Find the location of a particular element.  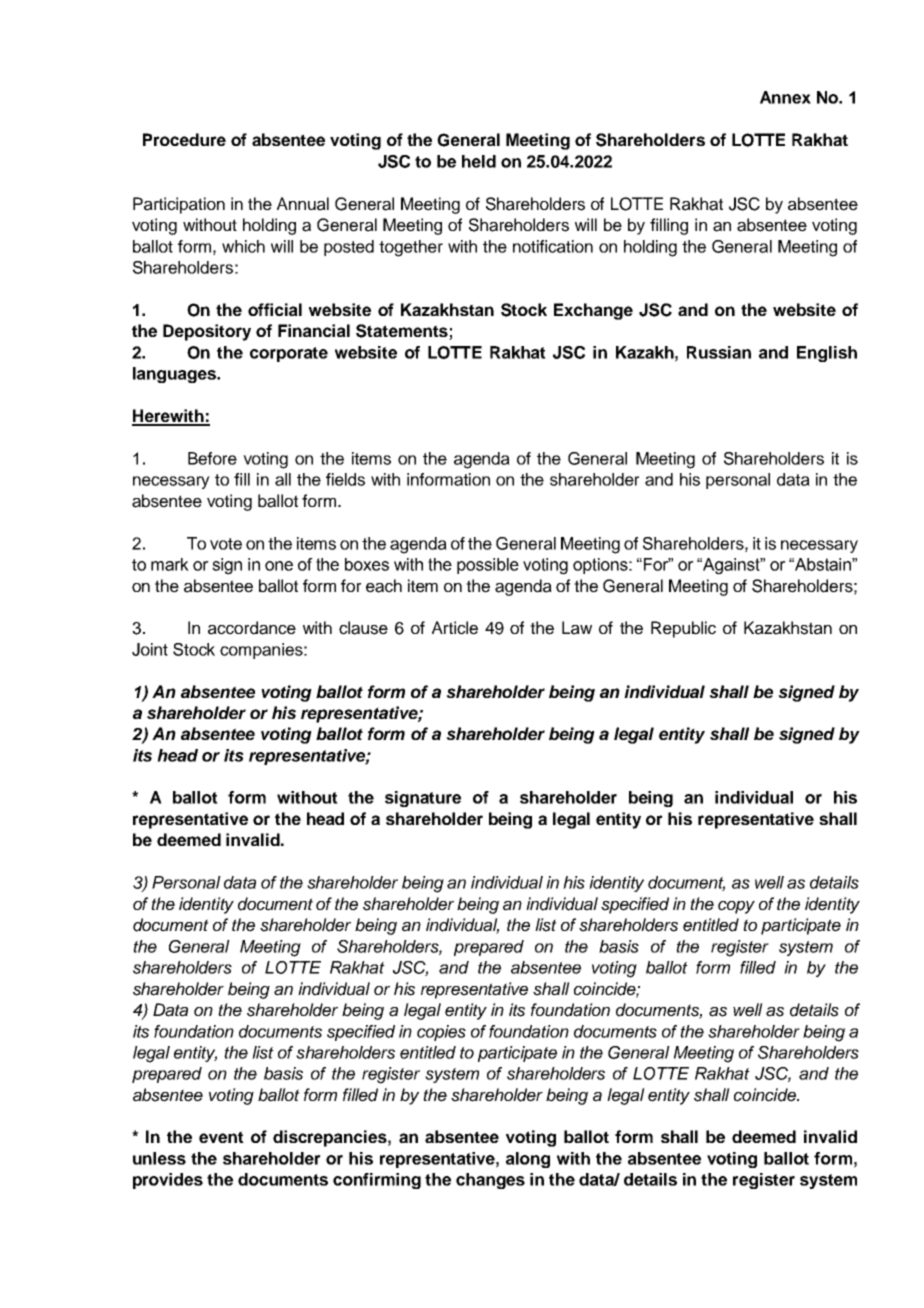

Republic is located at coordinates (683, 629).
